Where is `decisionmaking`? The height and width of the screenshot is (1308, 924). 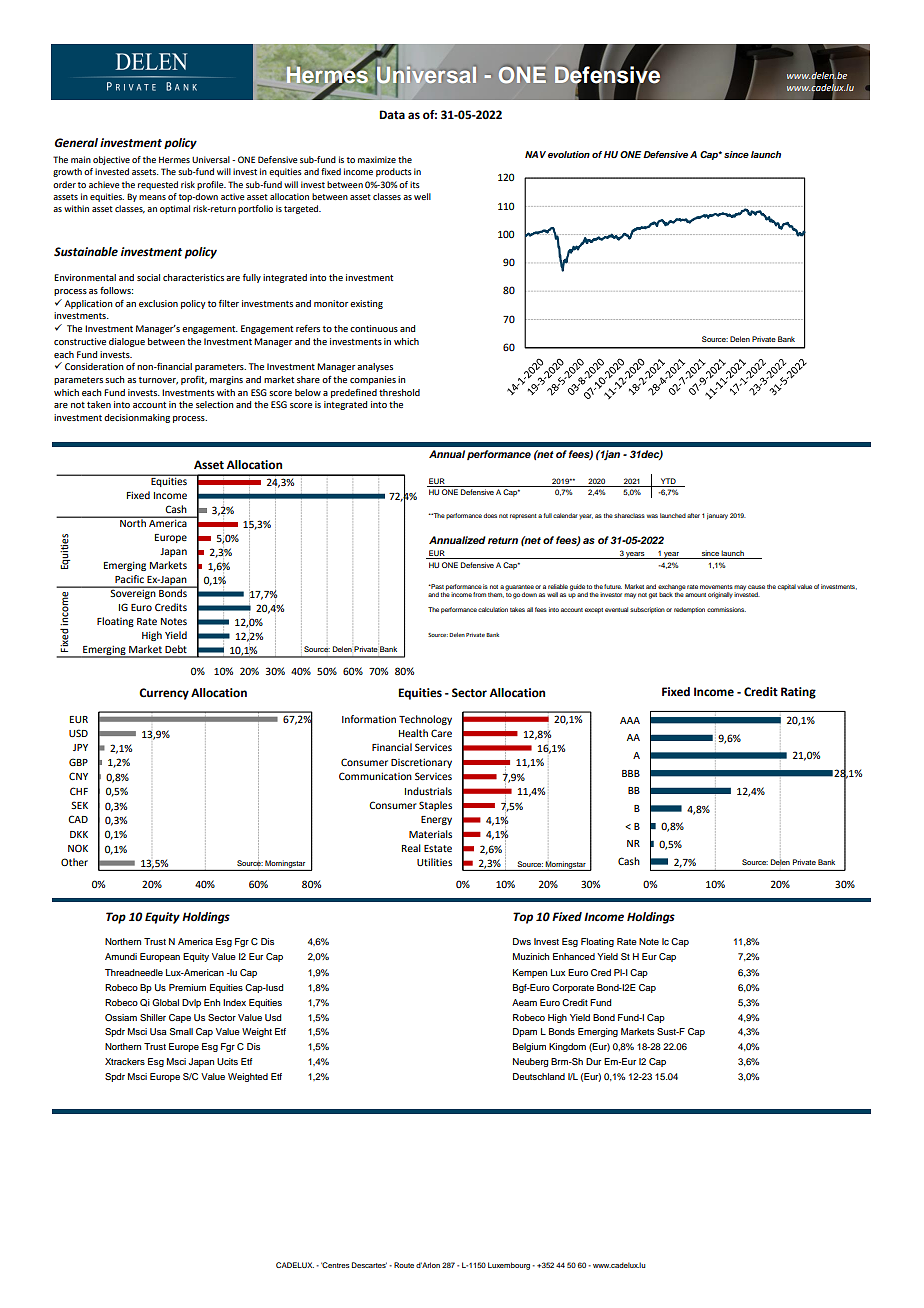
decisionmaking is located at coordinates (137, 418).
